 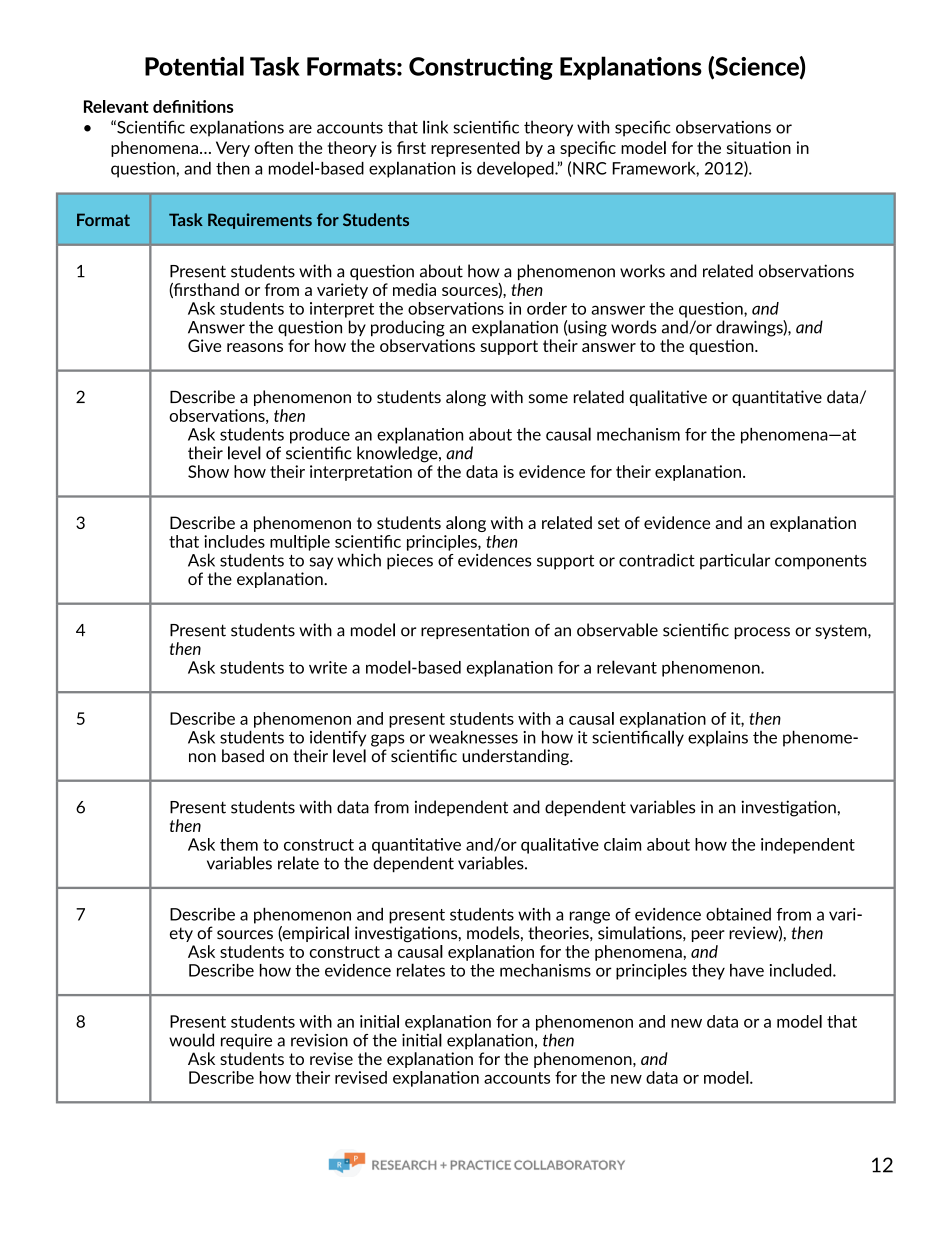 What do you see at coordinates (319, 1040) in the screenshot?
I see `revision` at bounding box center [319, 1040].
